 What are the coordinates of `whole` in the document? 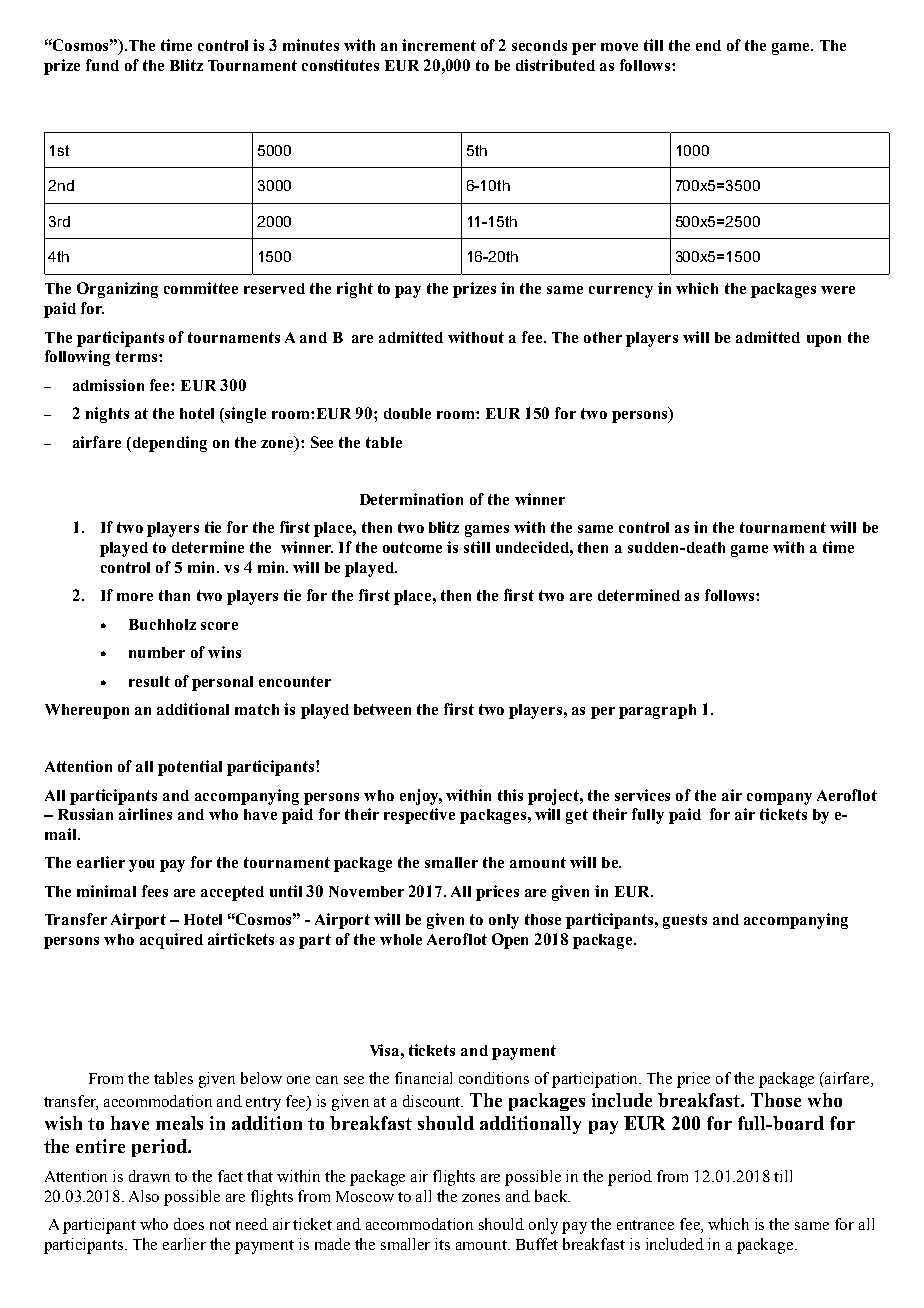 It's located at (401, 939).
